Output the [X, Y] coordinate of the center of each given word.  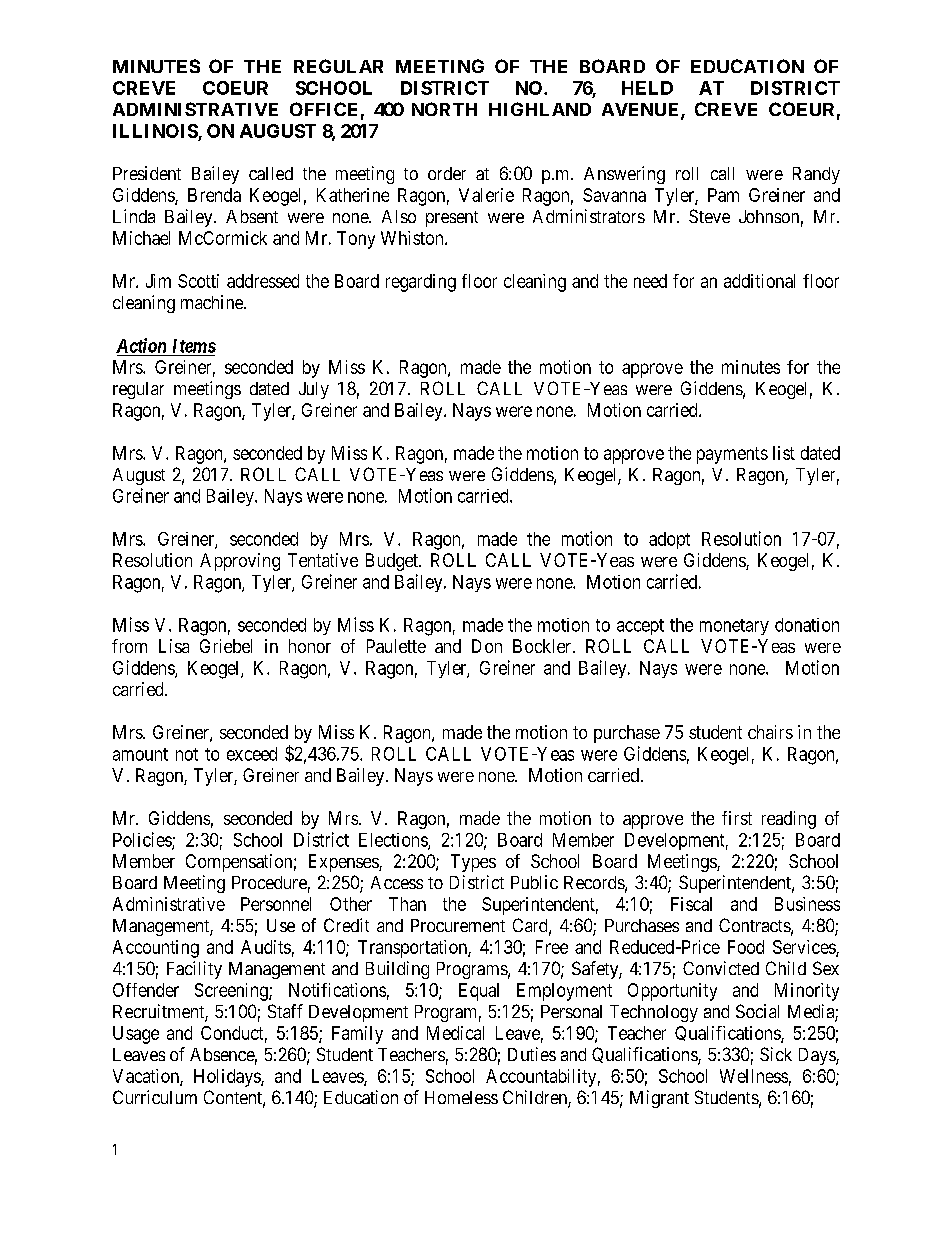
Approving [240, 562]
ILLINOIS [156, 132]
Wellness [754, 1076]
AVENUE [642, 111]
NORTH [444, 109]
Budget [393, 562]
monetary [734, 627]
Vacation [147, 1077]
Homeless [461, 1097]
